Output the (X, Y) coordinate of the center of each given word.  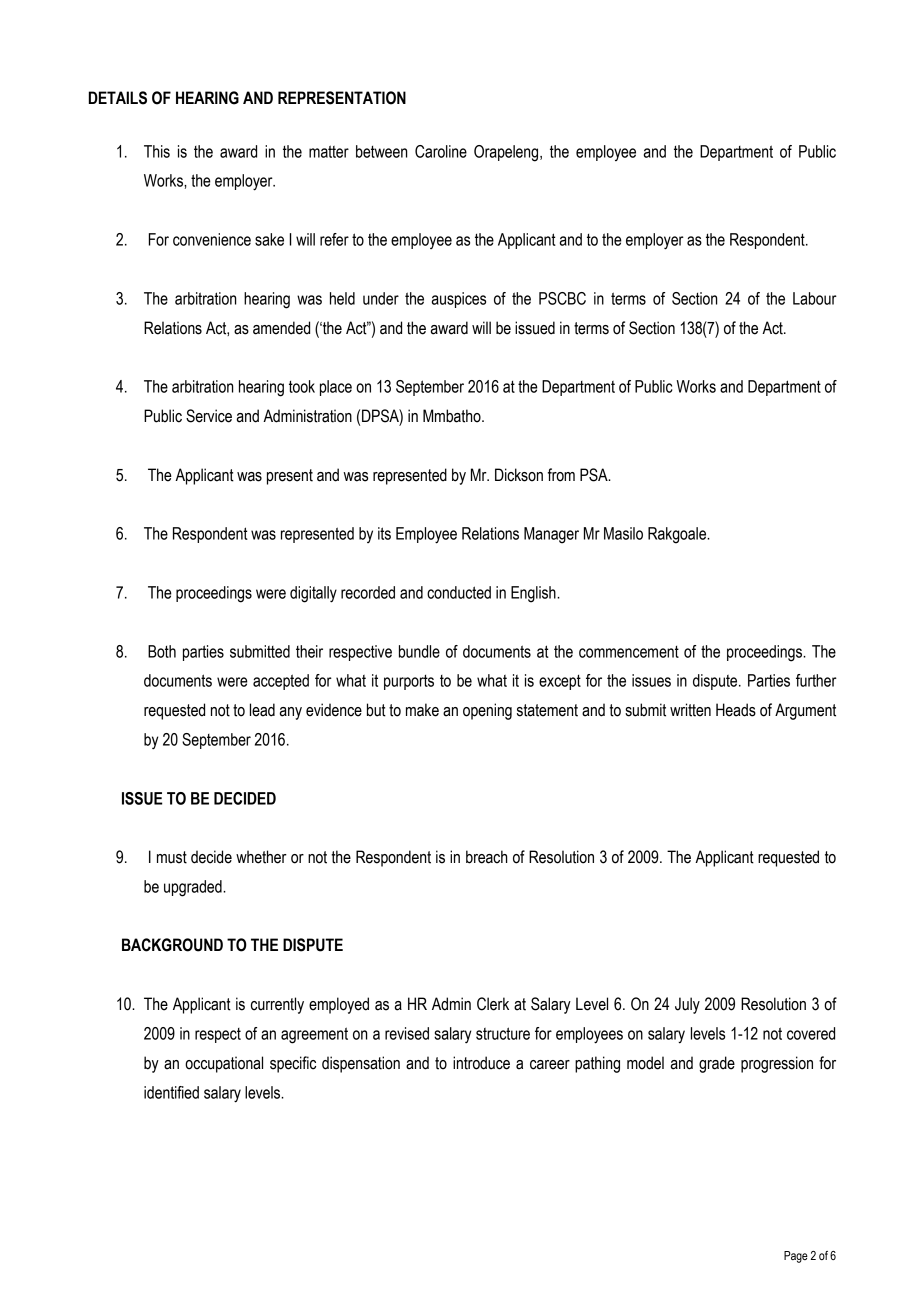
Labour (815, 298)
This (157, 151)
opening (487, 711)
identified (171, 1092)
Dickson (519, 475)
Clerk (493, 1004)
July (687, 1005)
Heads (736, 710)
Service (209, 416)
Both (162, 651)
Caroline (441, 151)
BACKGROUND (172, 945)
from (561, 475)
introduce (481, 1063)
